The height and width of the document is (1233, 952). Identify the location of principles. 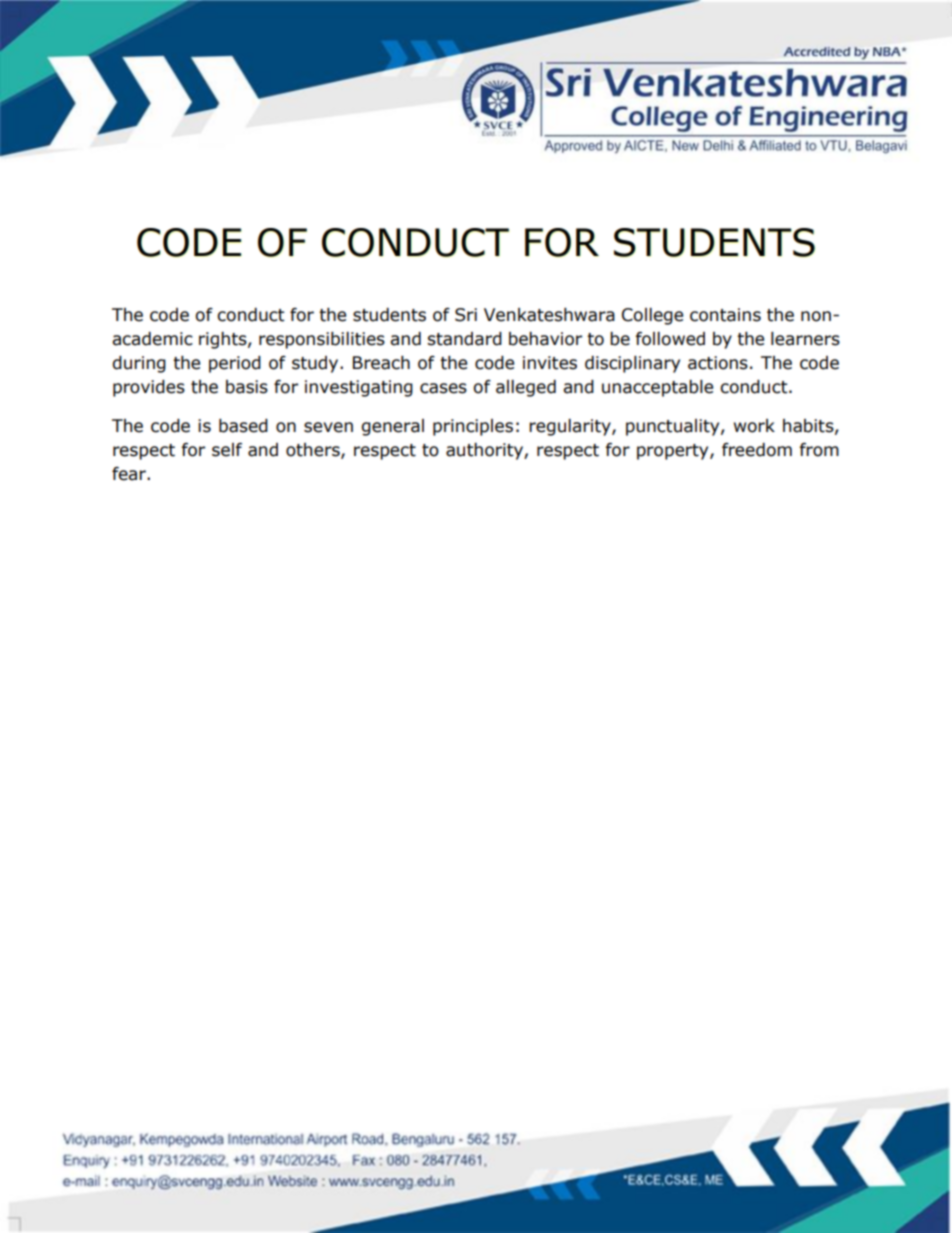
(473, 427).
